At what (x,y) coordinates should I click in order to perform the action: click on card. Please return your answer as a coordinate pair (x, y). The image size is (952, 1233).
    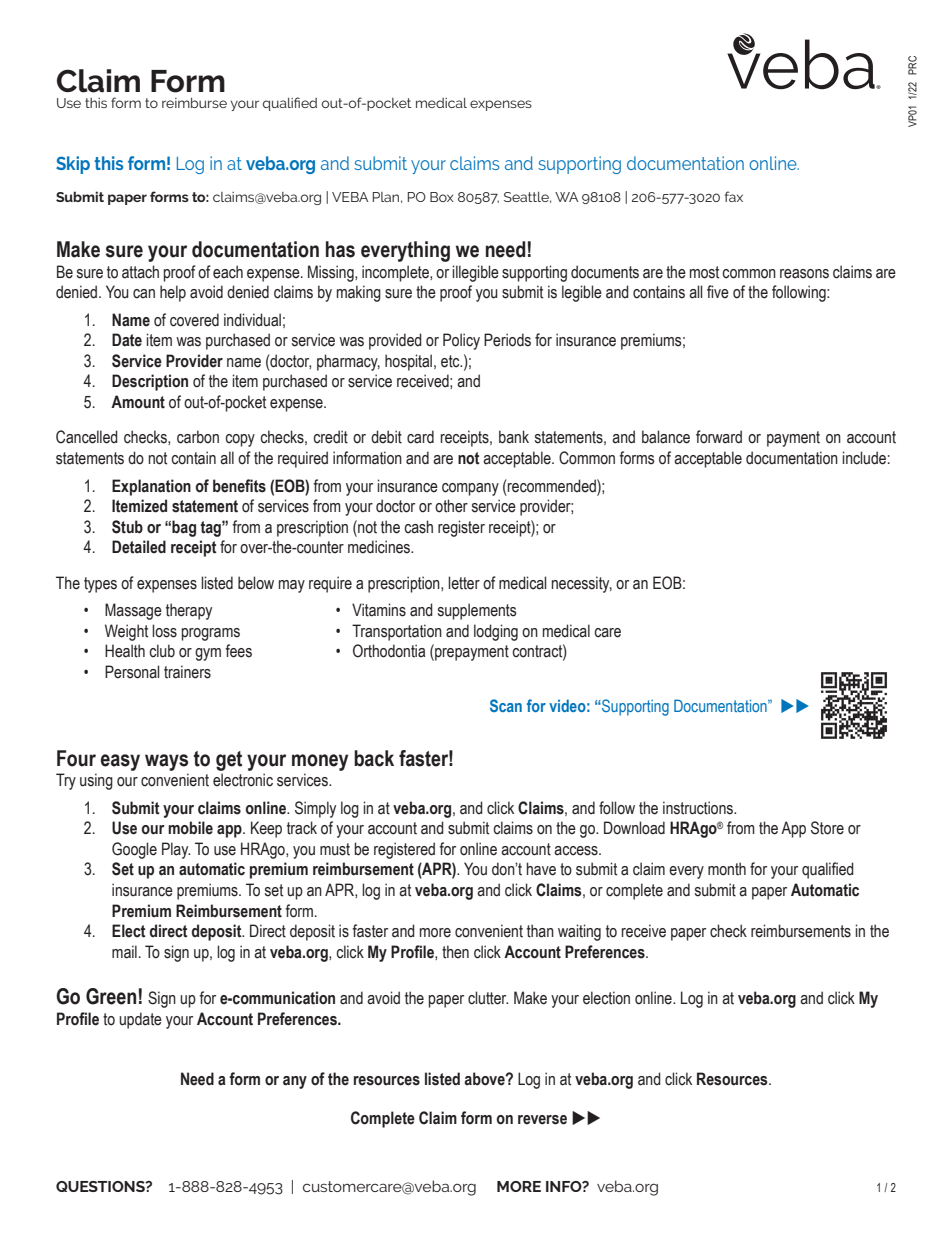
    Looking at the image, I should click on (420, 437).
